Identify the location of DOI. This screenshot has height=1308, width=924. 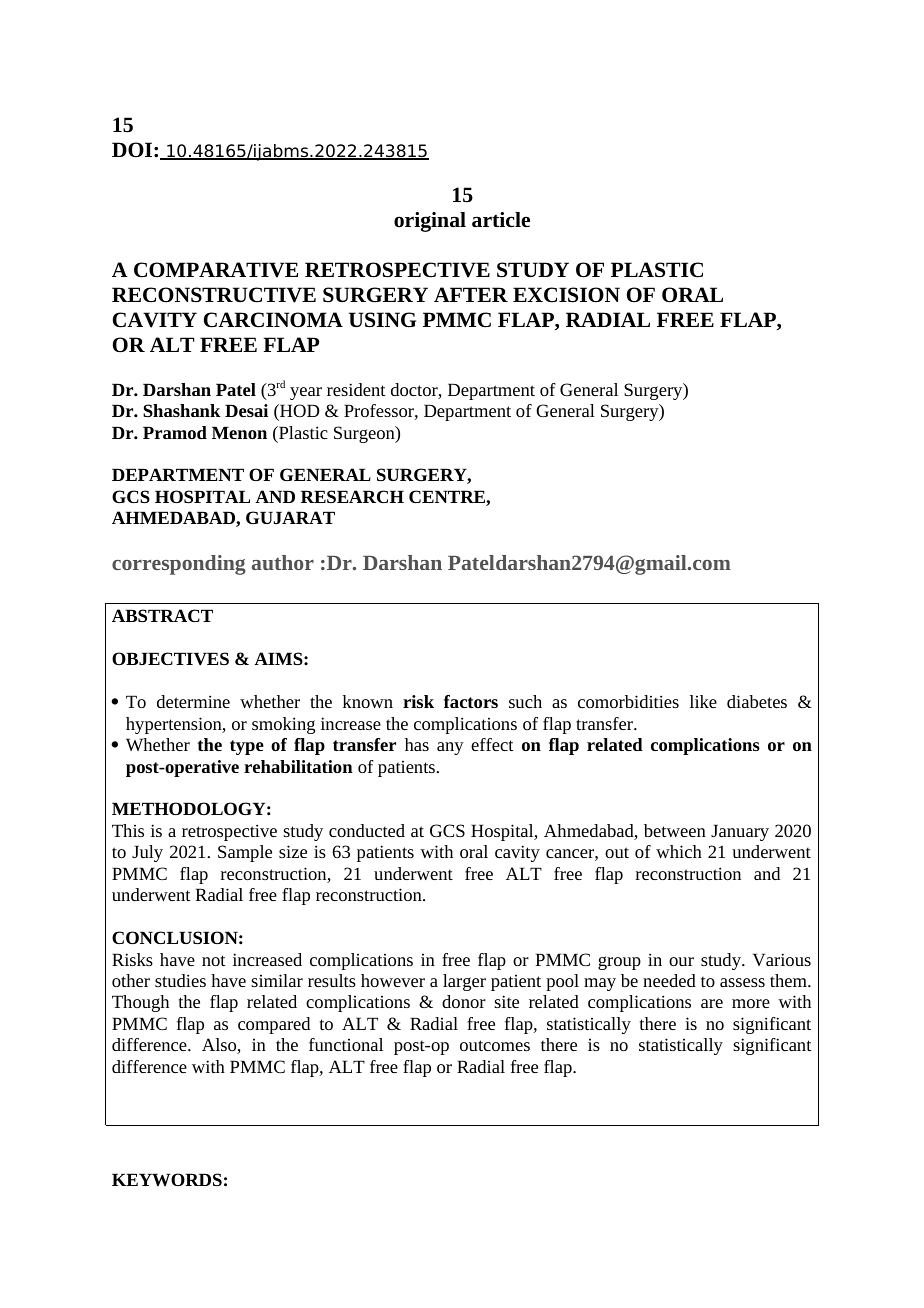
(133, 149).
